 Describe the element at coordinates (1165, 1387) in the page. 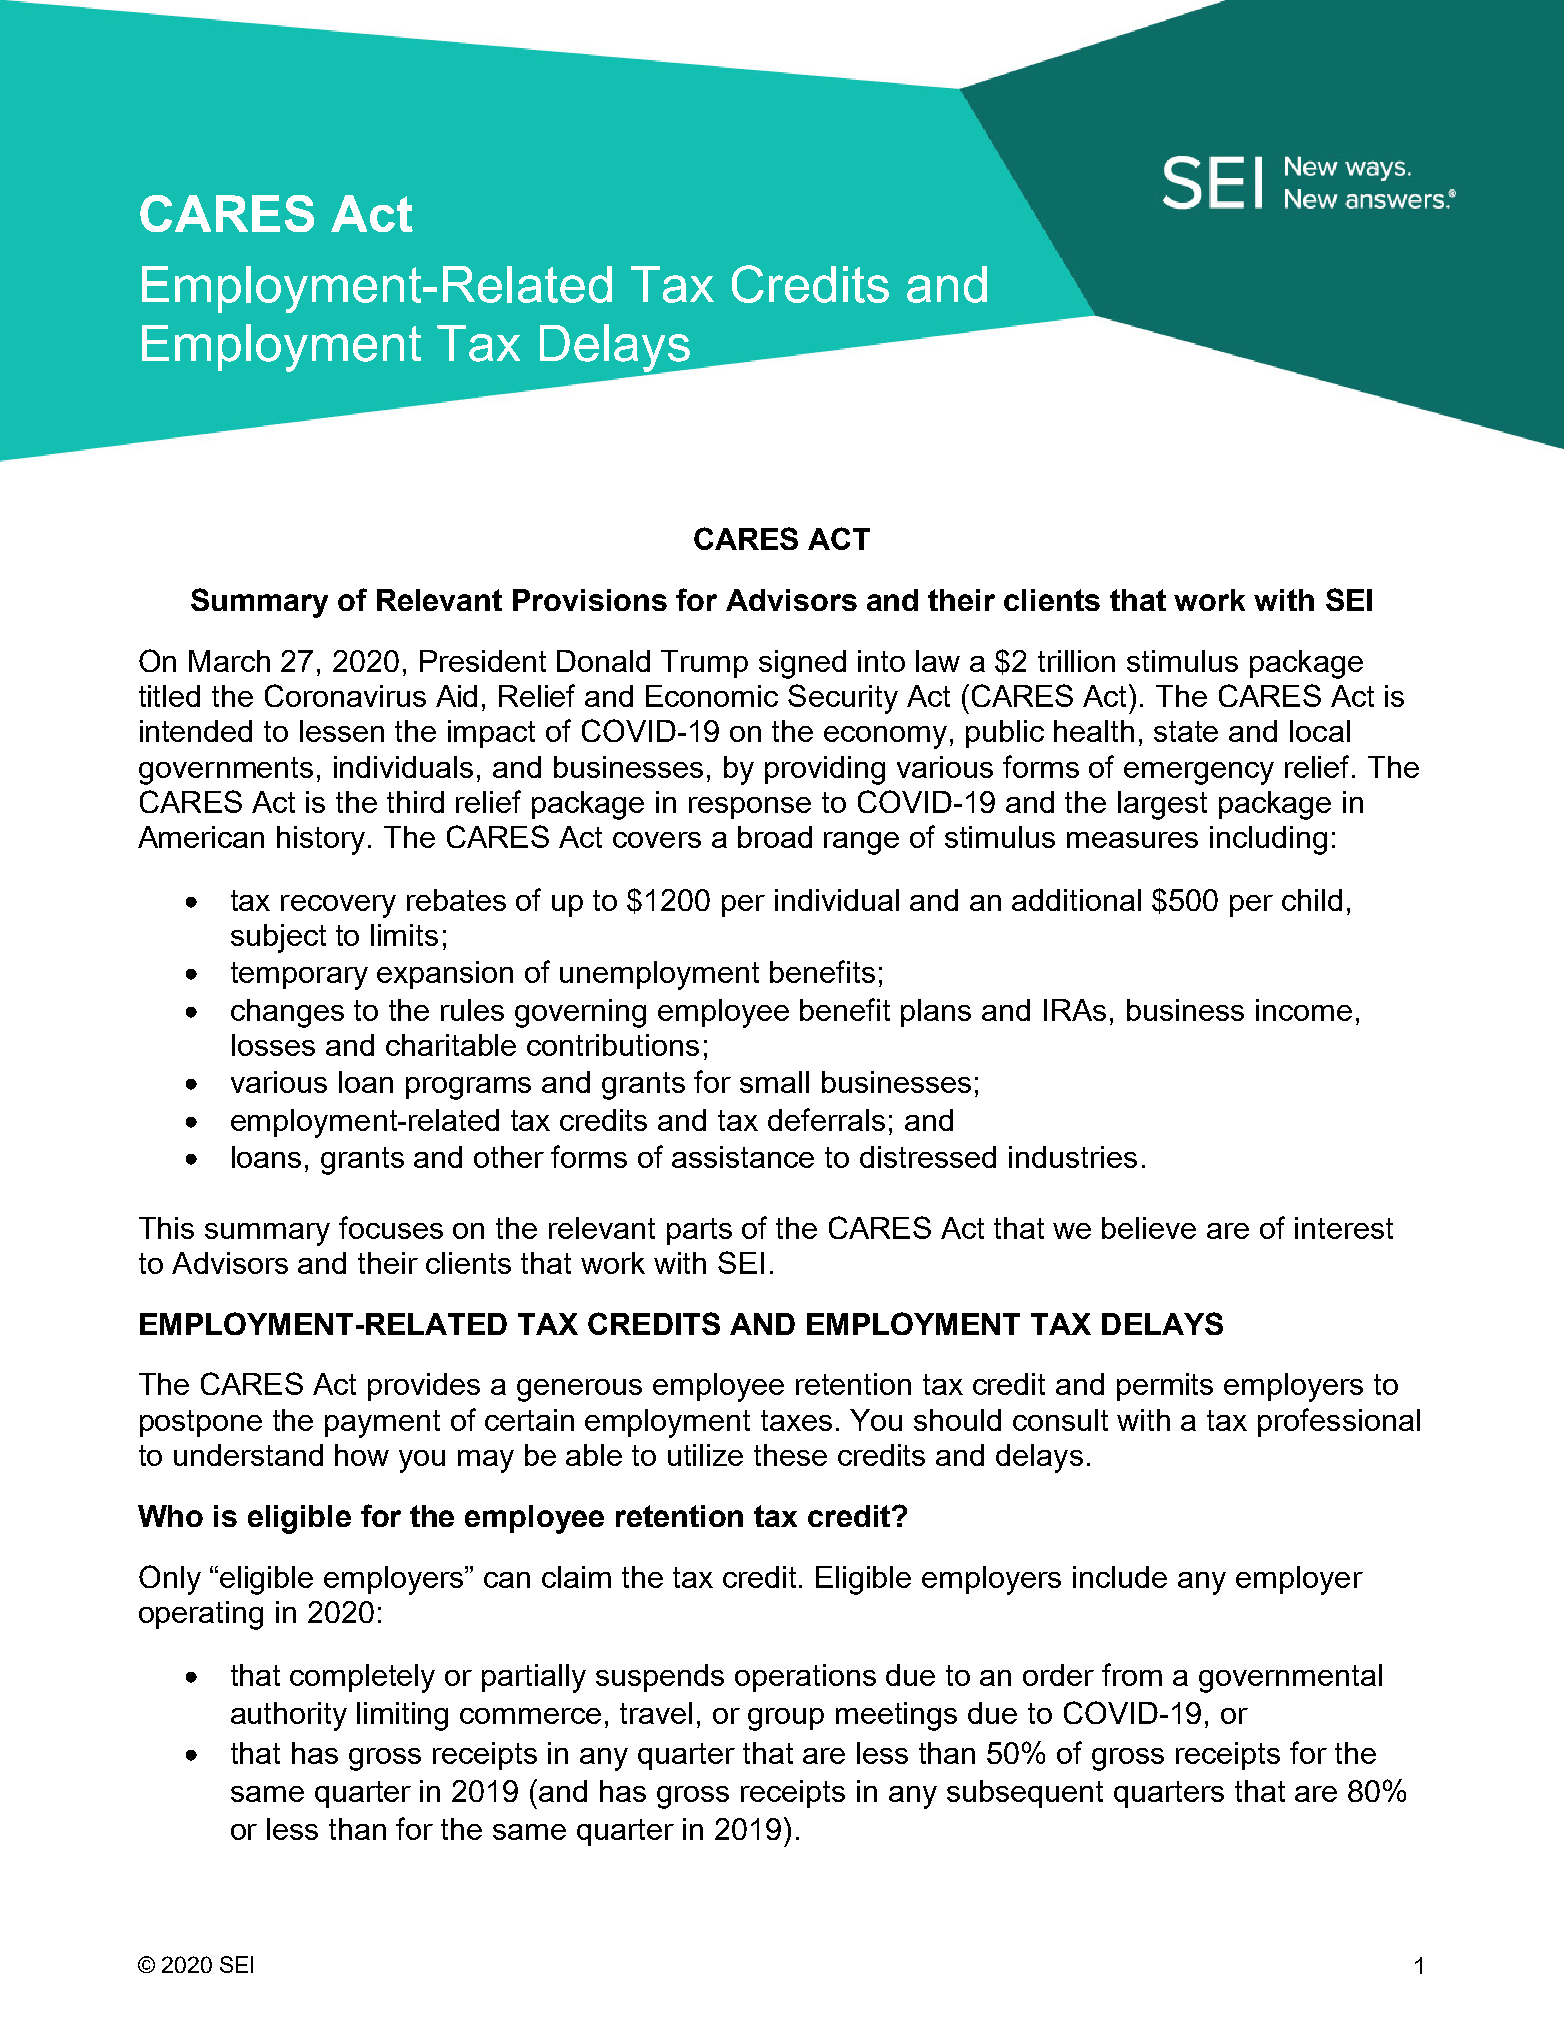

I see `permits` at that location.
